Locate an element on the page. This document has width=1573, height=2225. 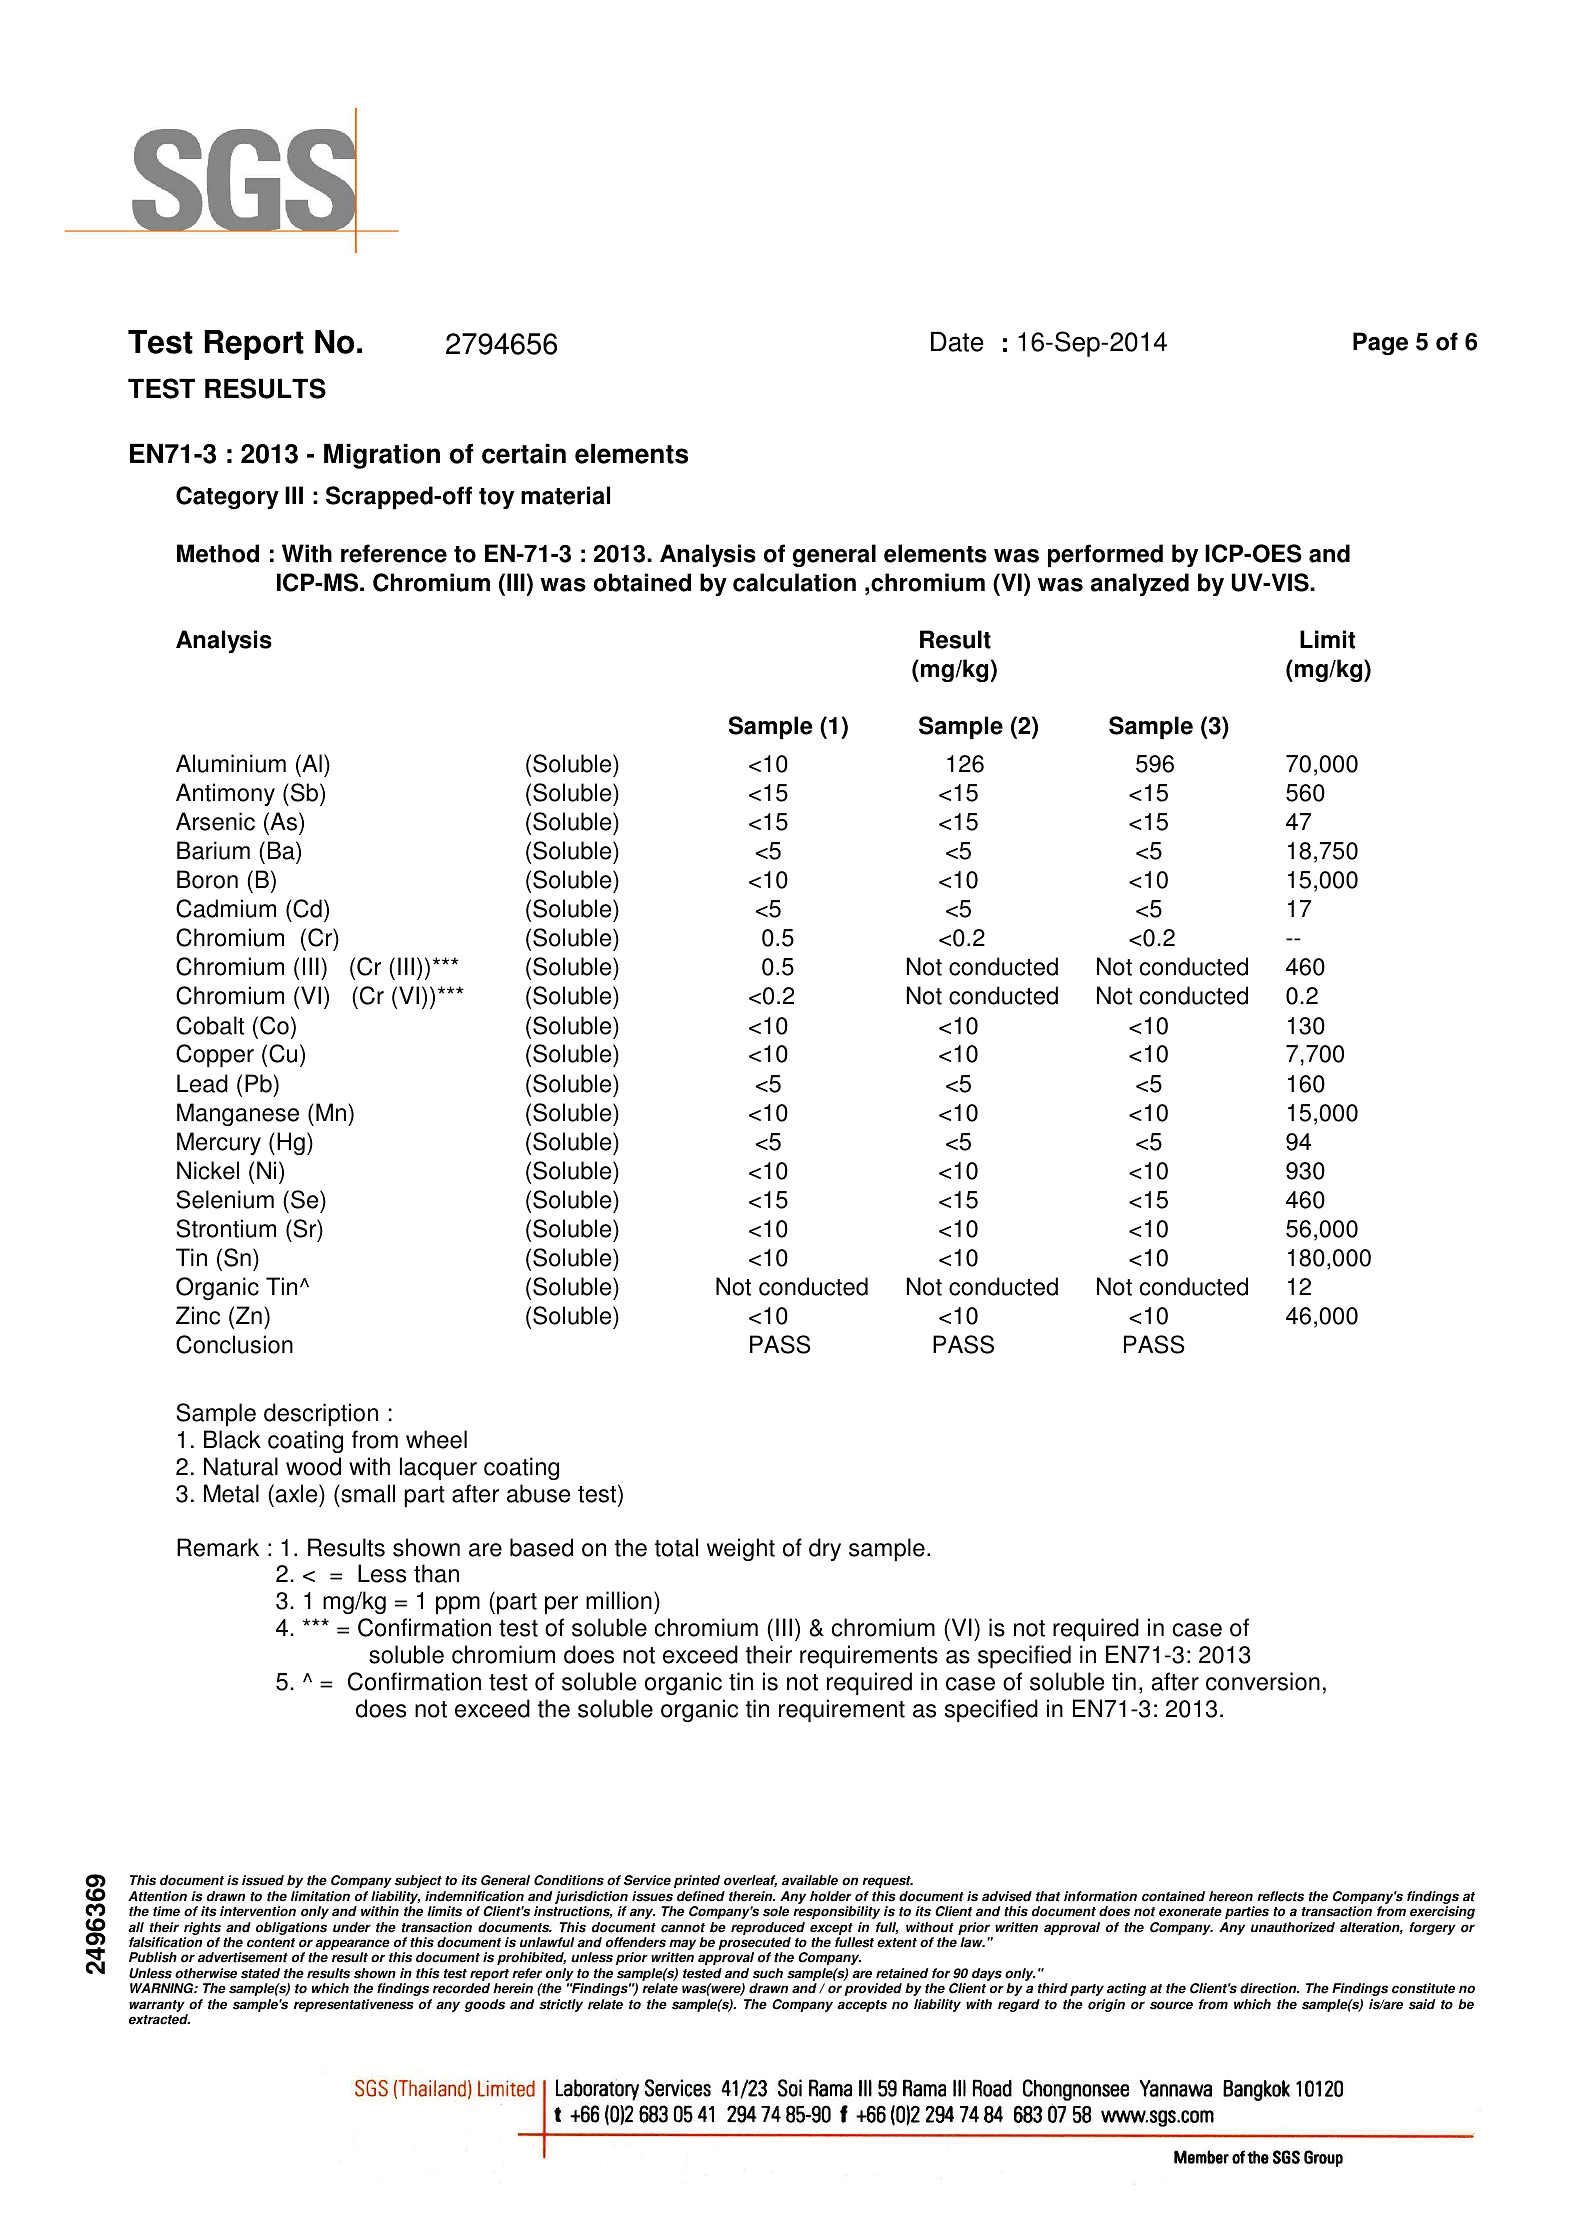
conversion is located at coordinates (1263, 1681).
